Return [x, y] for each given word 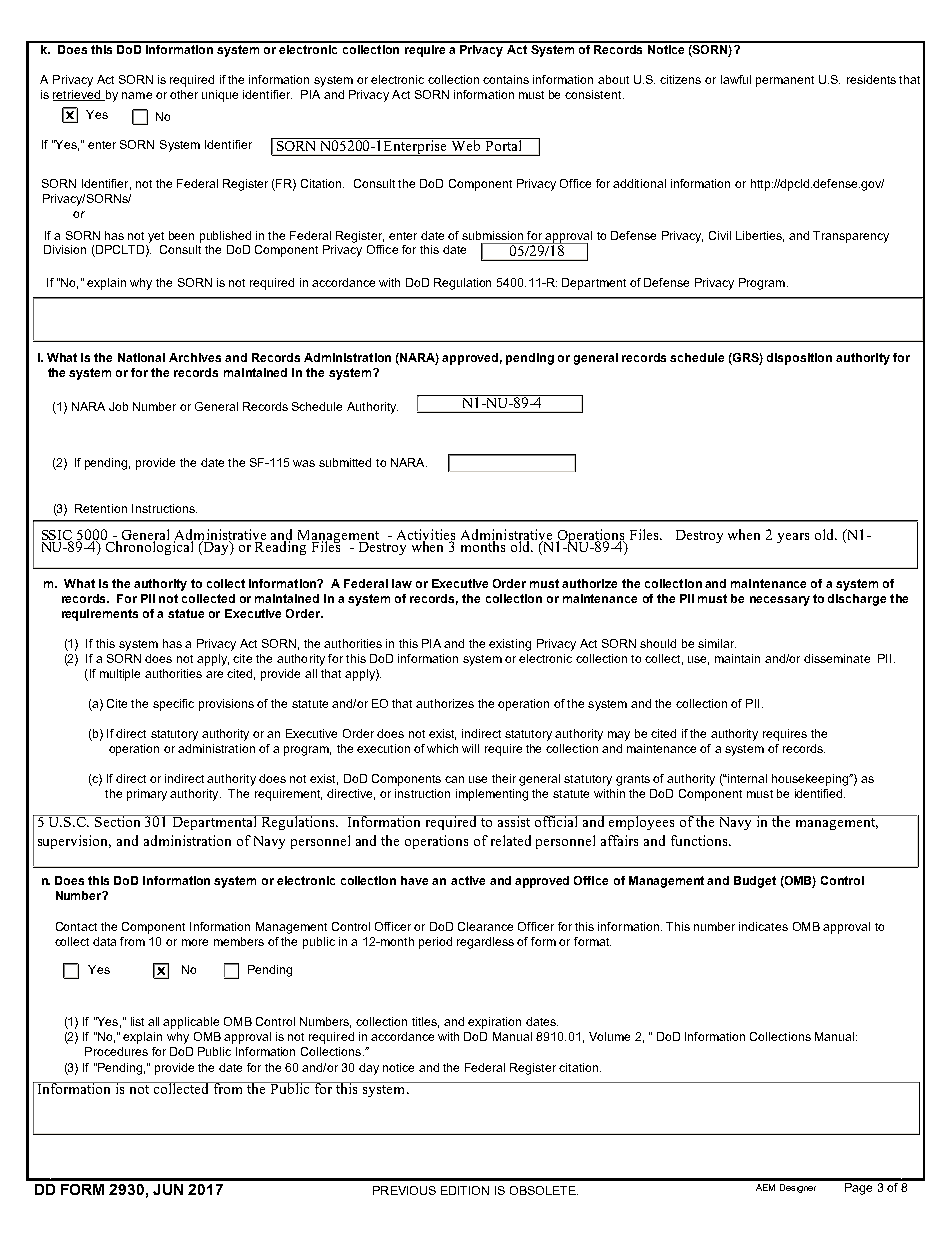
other [184, 94]
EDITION [465, 1190]
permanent [785, 81]
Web [466, 144]
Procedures [116, 1051]
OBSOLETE [544, 1190]
